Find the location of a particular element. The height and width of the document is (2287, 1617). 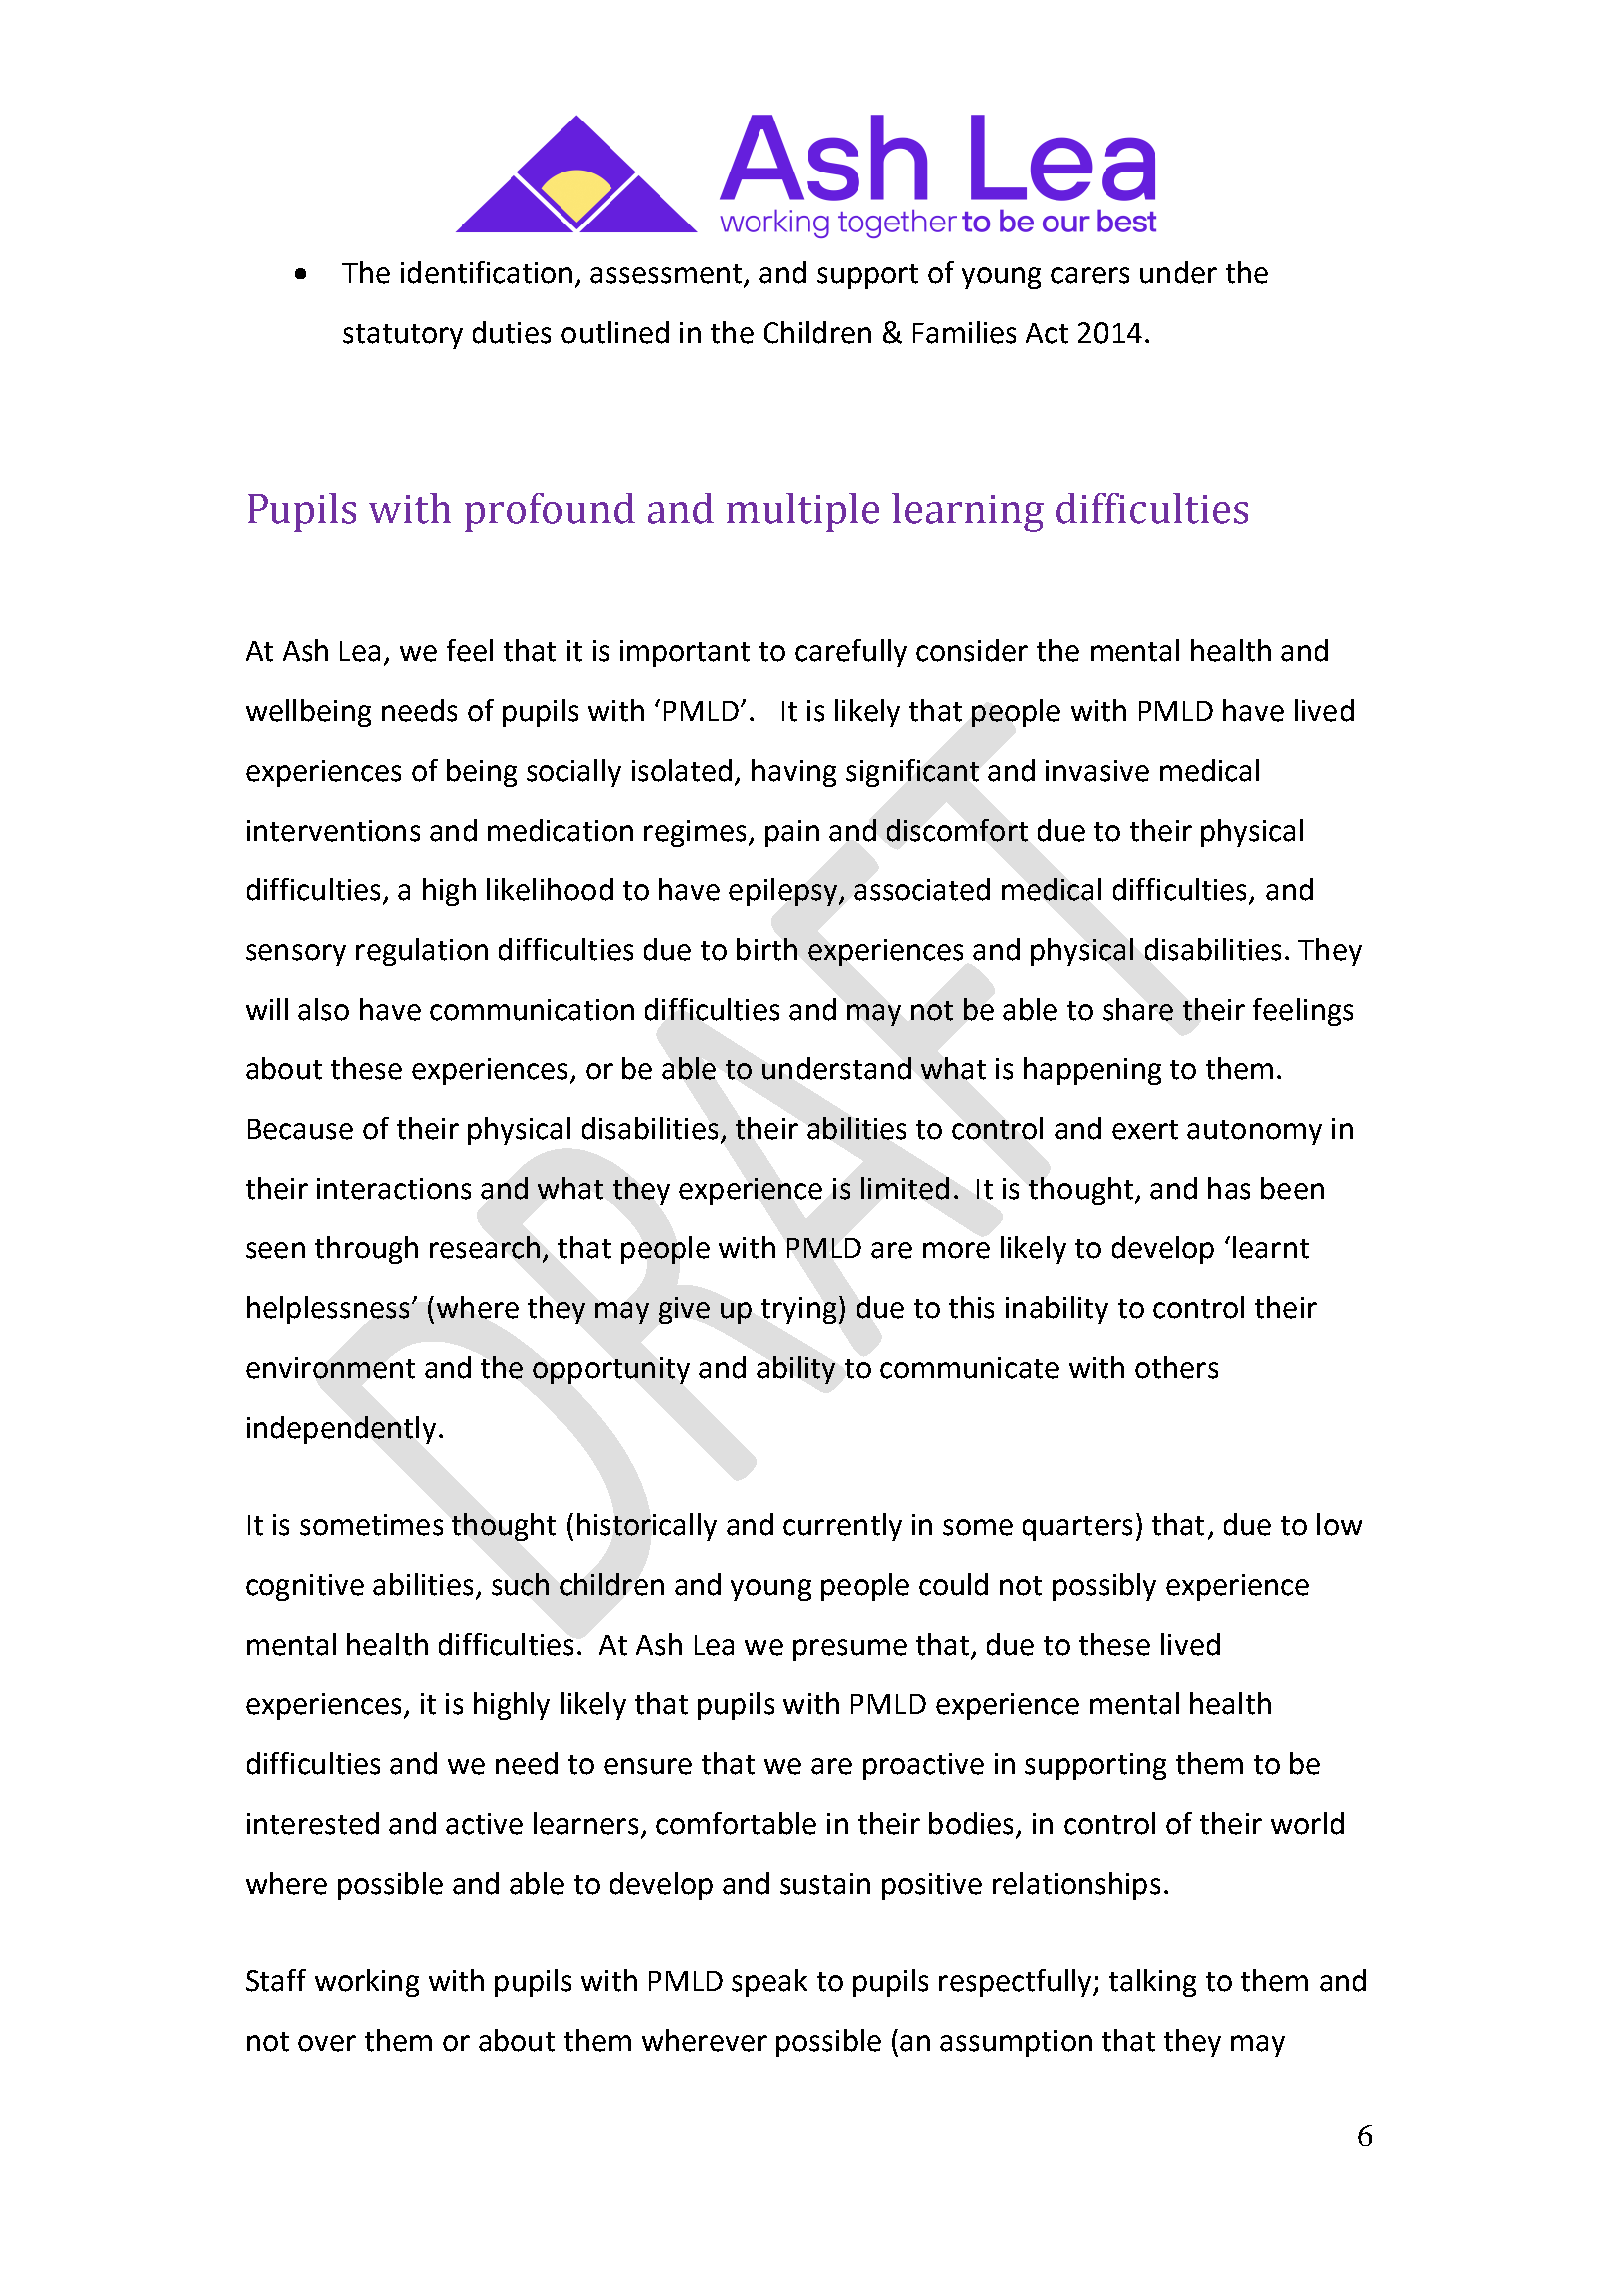

assessment is located at coordinates (667, 275).
